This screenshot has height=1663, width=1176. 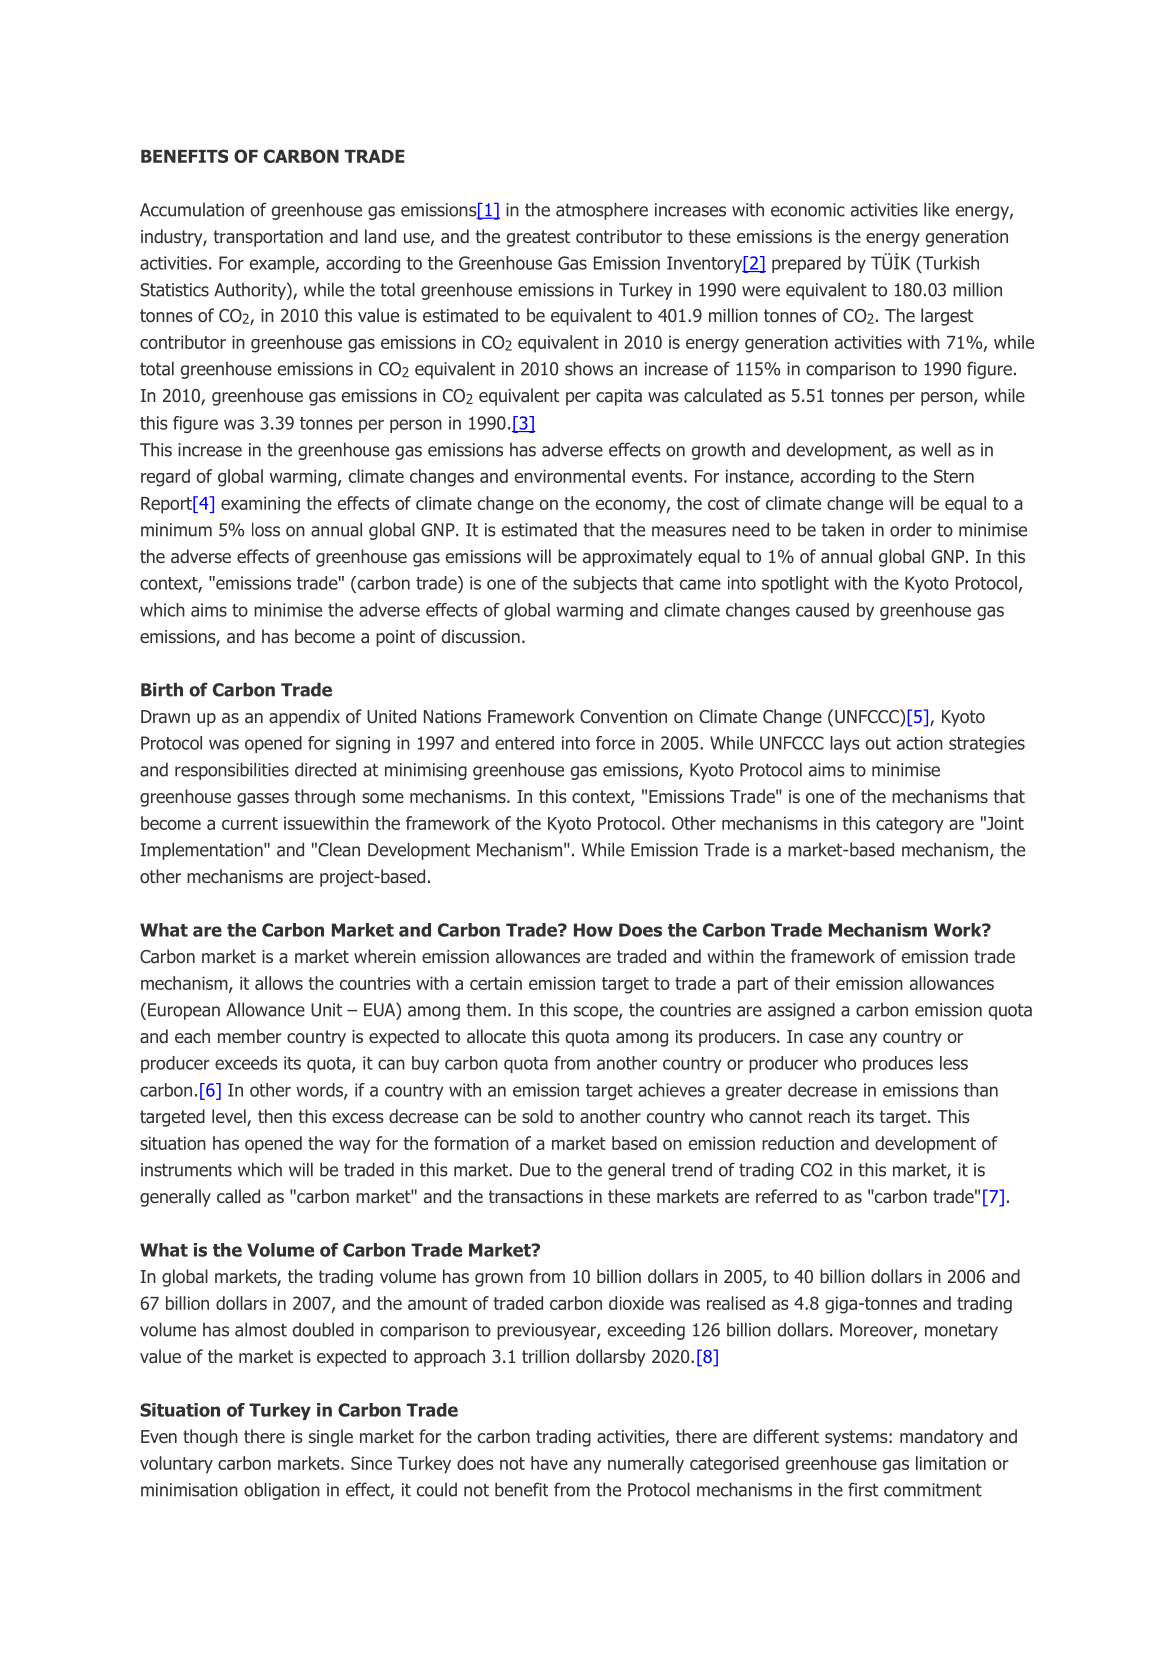 I want to click on transportation, so click(x=268, y=238).
